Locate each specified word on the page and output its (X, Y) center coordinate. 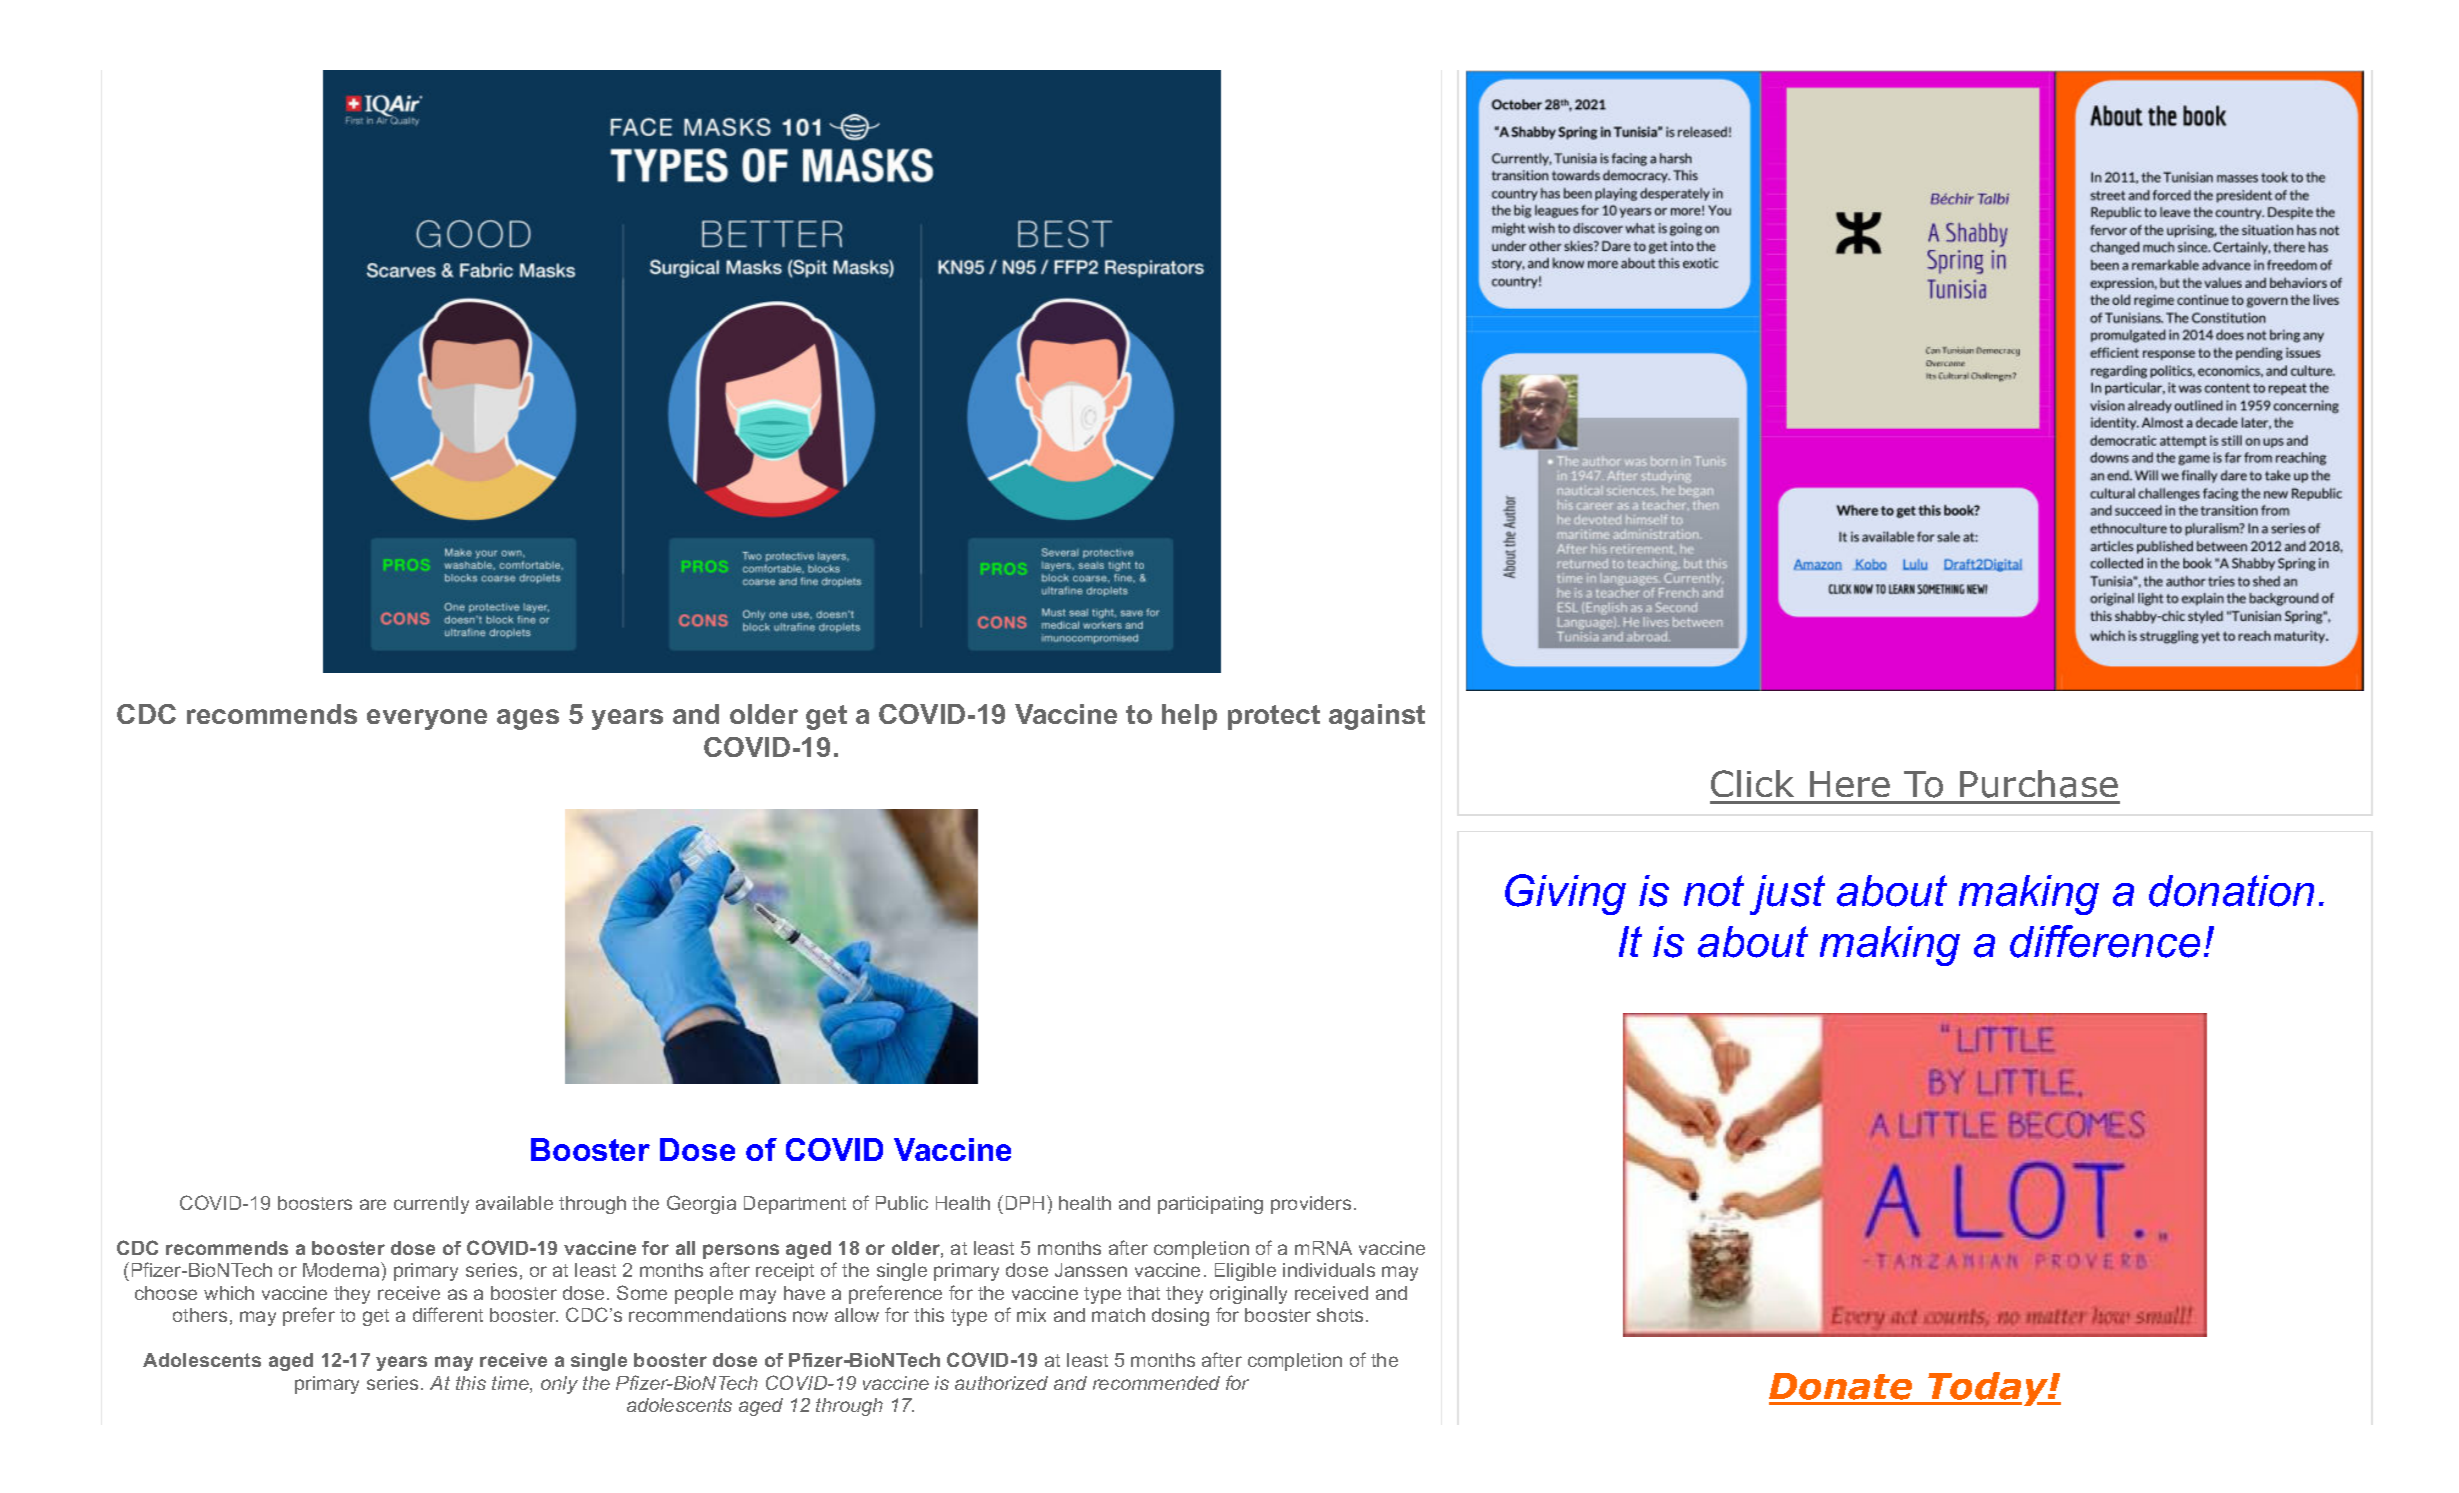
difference (2105, 941)
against (1377, 717)
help (1189, 717)
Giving (1565, 894)
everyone (427, 719)
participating (1210, 1205)
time (511, 1384)
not (1714, 891)
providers (1311, 1205)
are (373, 1204)
